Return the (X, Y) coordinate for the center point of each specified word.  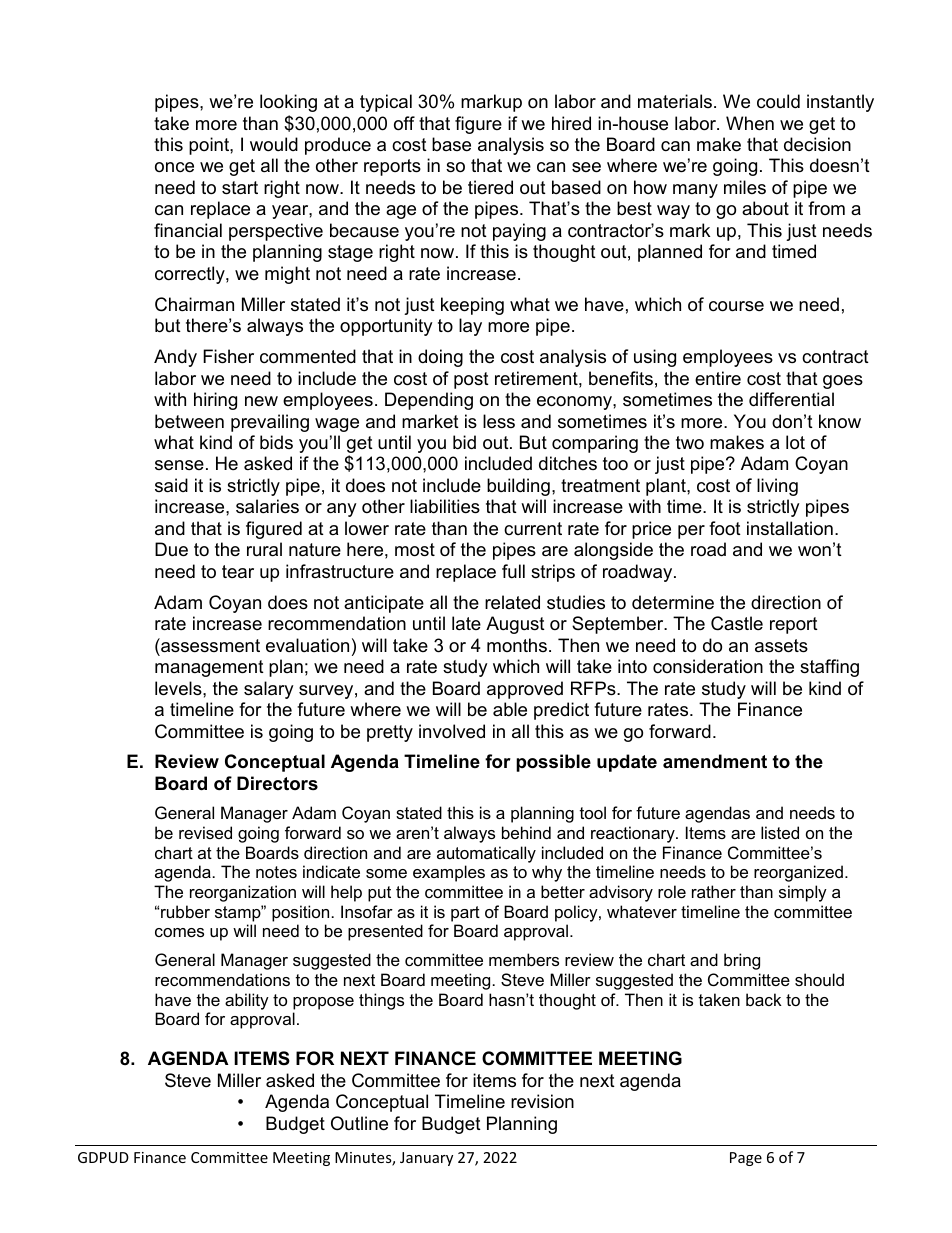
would (274, 144)
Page (746, 1159)
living (777, 487)
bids (276, 442)
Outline (359, 1123)
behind (526, 832)
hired (571, 123)
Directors (277, 783)
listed (780, 832)
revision (542, 1101)
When (750, 123)
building (518, 487)
